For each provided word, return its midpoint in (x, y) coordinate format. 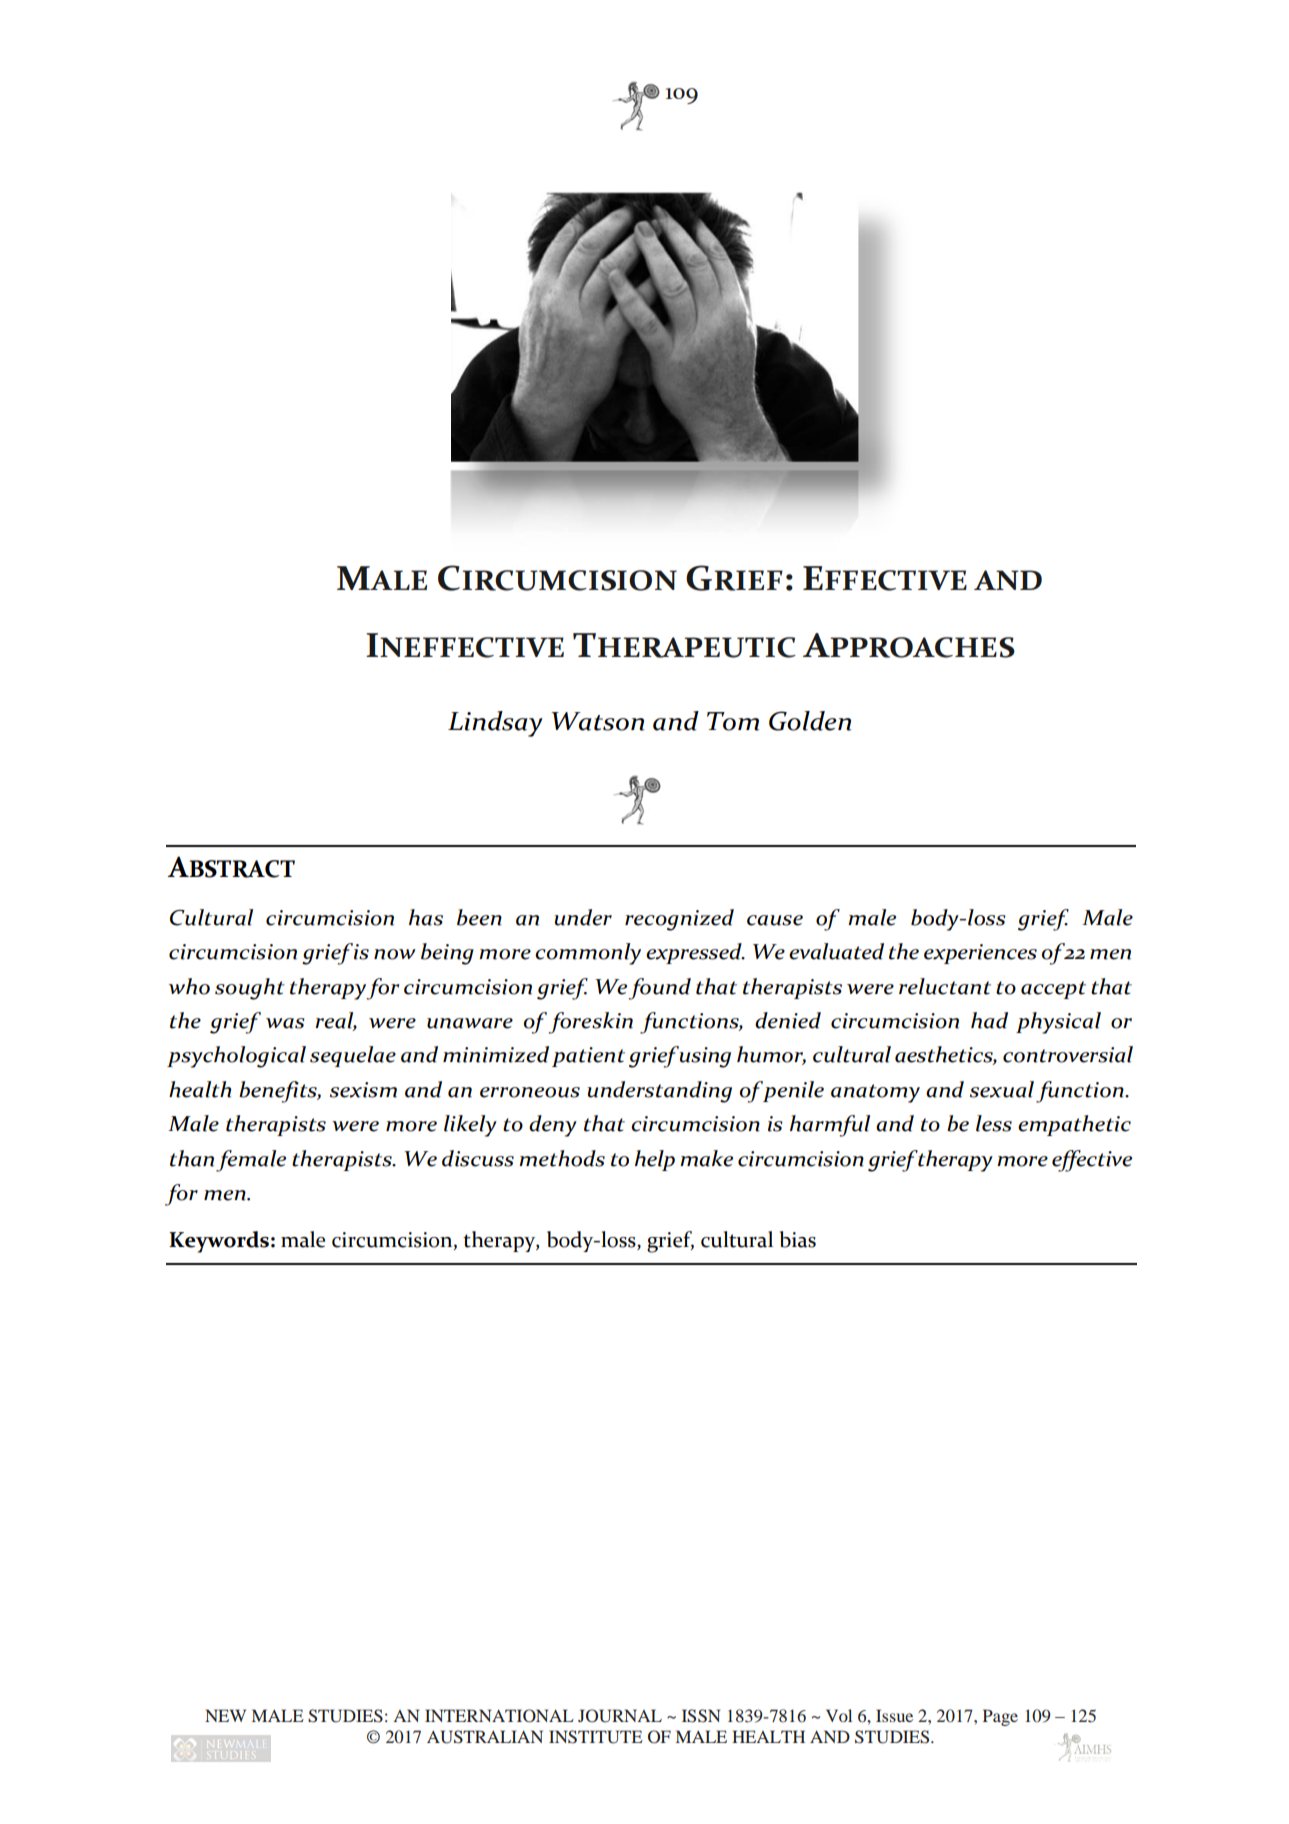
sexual (1002, 1089)
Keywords (219, 1242)
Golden (810, 721)
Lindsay (495, 724)
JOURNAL (620, 1716)
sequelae (353, 1056)
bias (798, 1239)
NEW (225, 1715)
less (994, 1123)
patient (588, 1057)
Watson (597, 721)
